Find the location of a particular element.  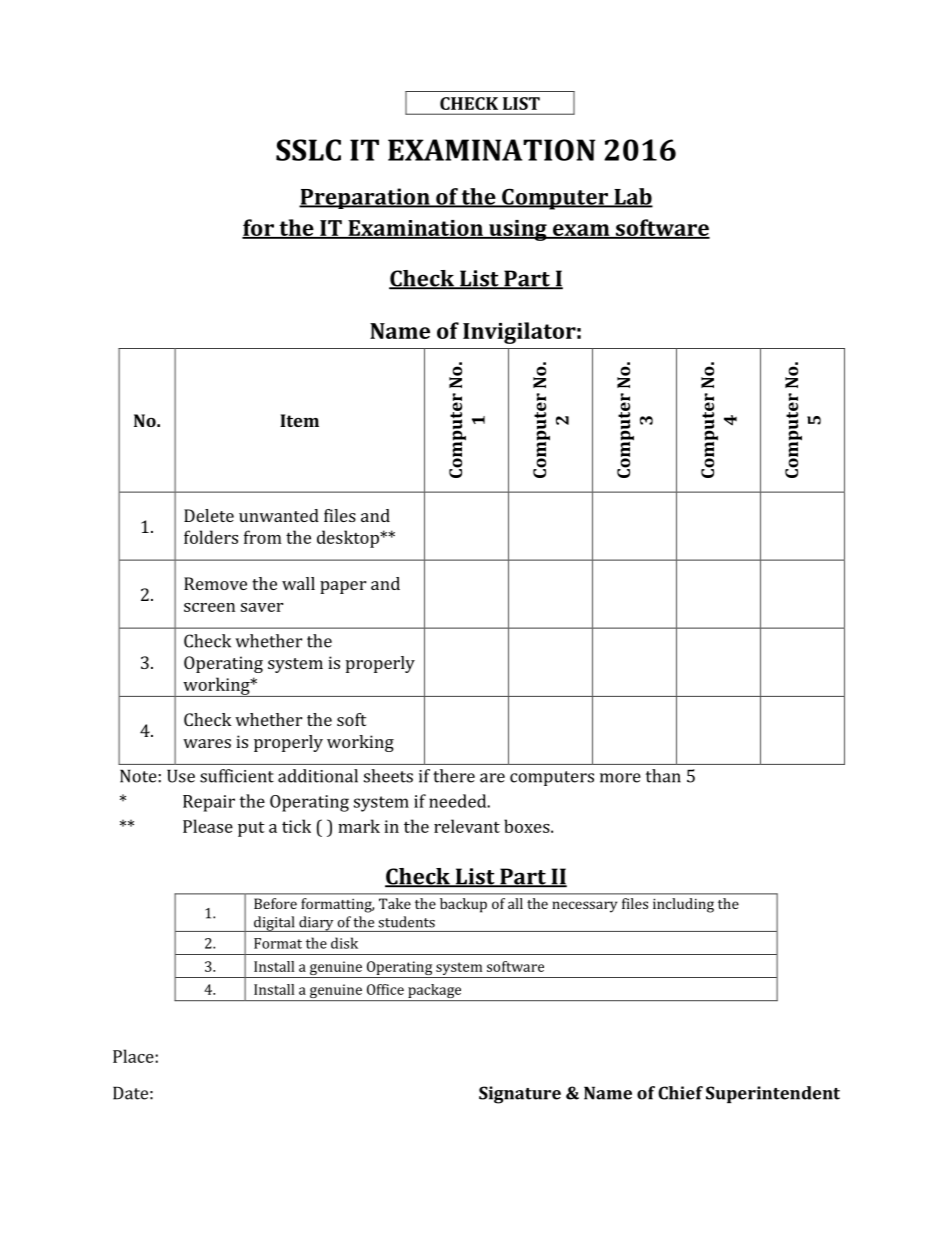

screen is located at coordinates (209, 607).
